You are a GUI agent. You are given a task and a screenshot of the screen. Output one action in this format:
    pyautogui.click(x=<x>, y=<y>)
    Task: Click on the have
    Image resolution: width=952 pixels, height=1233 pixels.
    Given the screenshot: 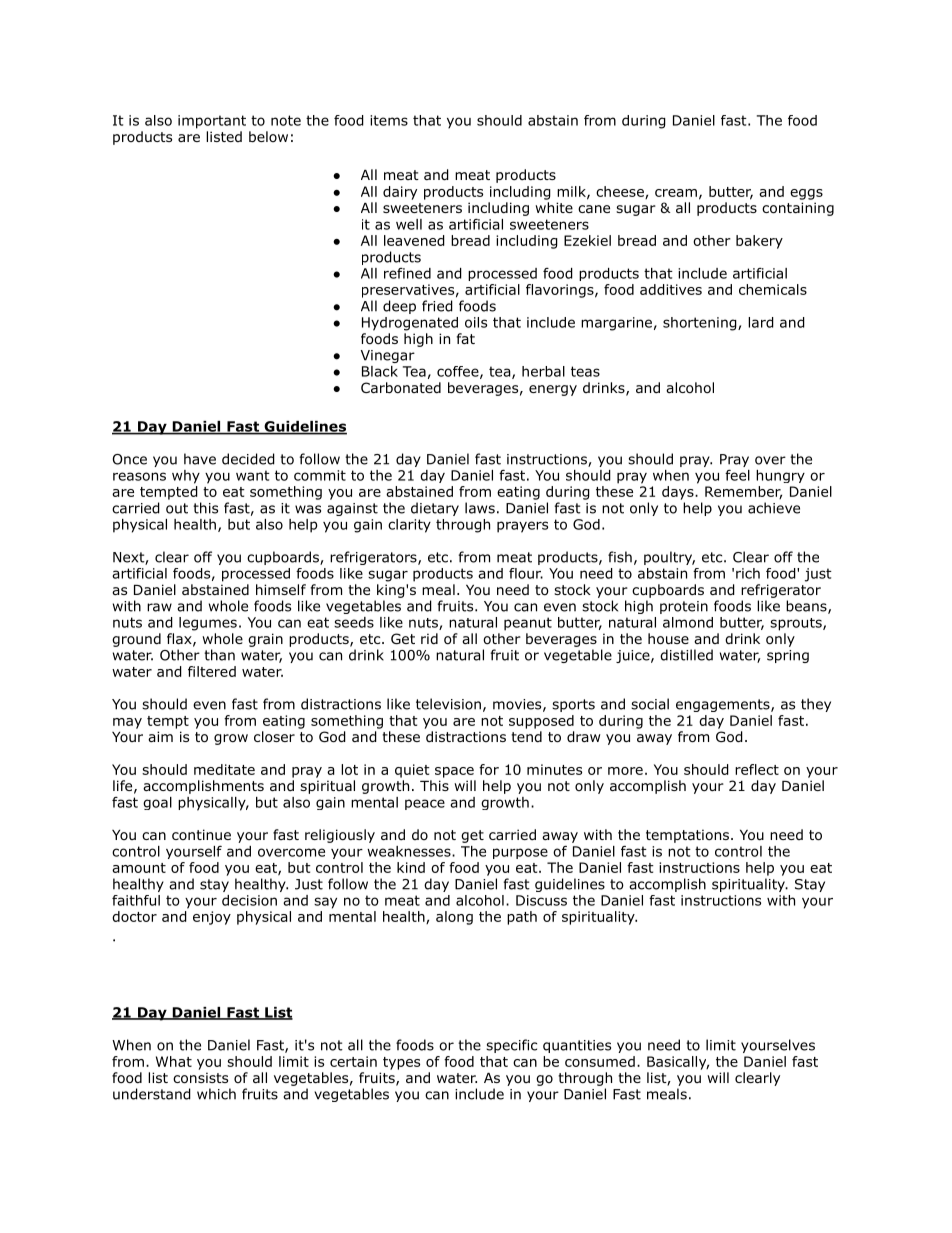 What is the action you would take?
    pyautogui.click(x=200, y=459)
